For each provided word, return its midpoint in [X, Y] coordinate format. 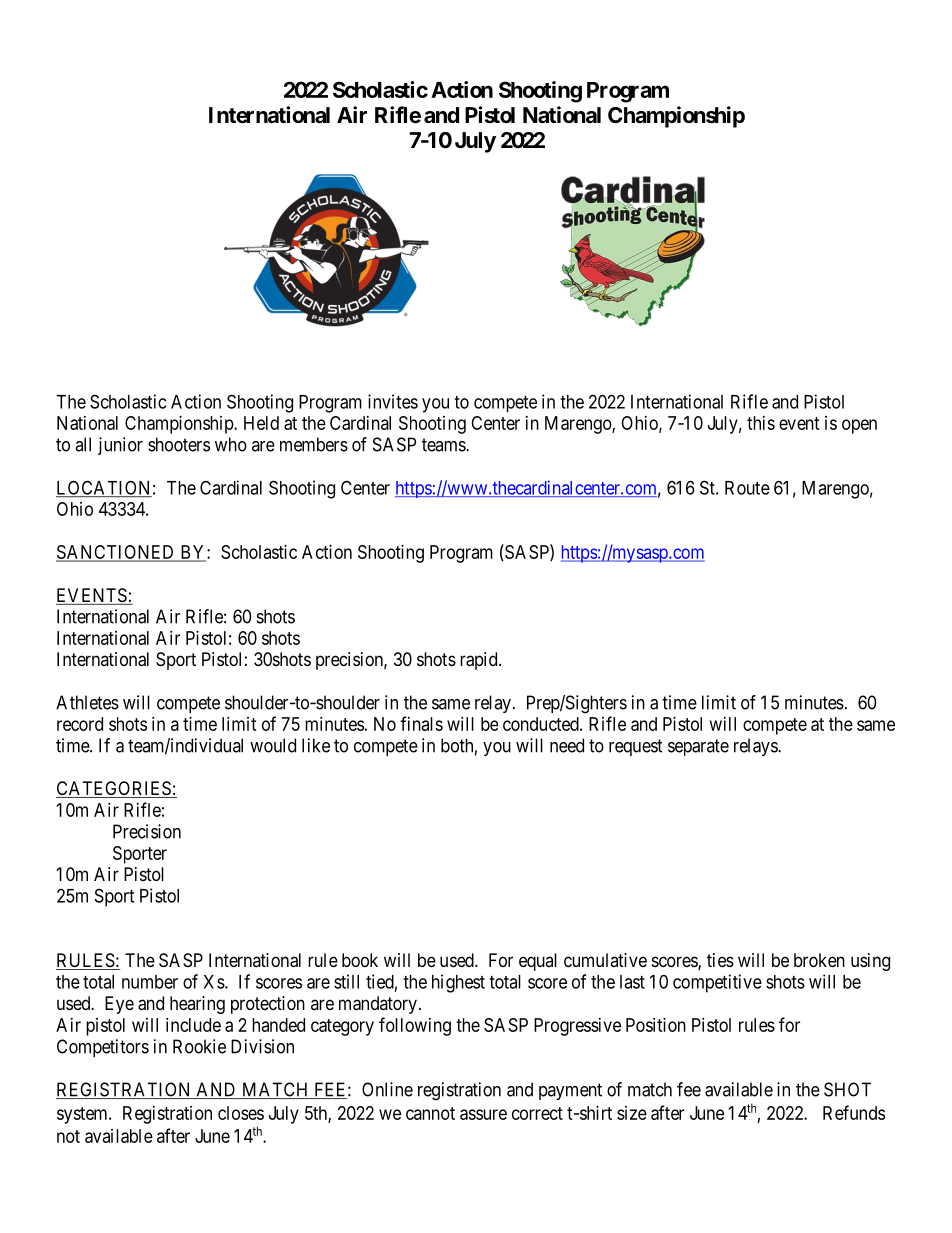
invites [393, 401]
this [761, 423]
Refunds [854, 1112]
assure [483, 1114]
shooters [179, 444]
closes [241, 1113]
